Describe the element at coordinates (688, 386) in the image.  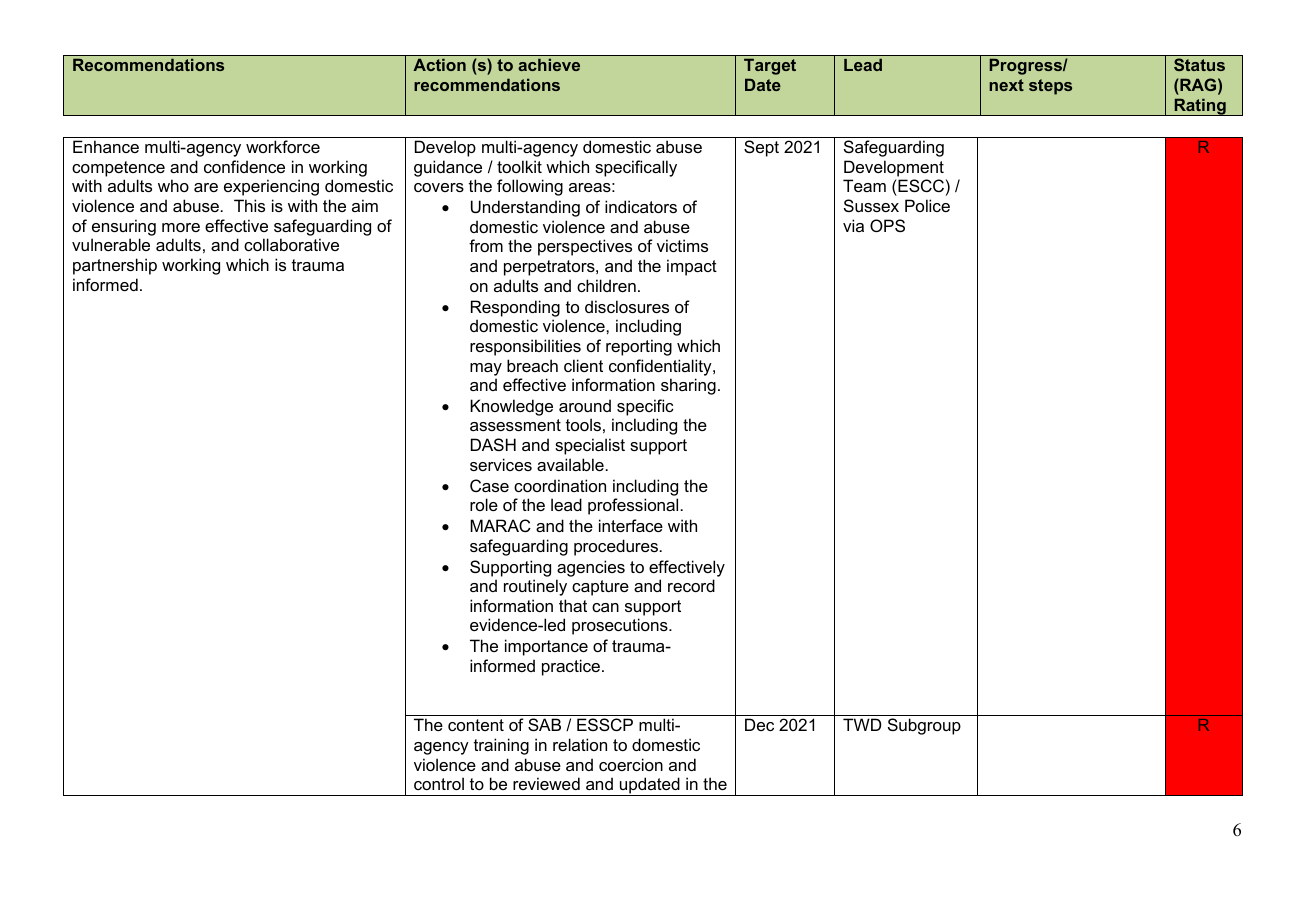
I see `sharing` at that location.
